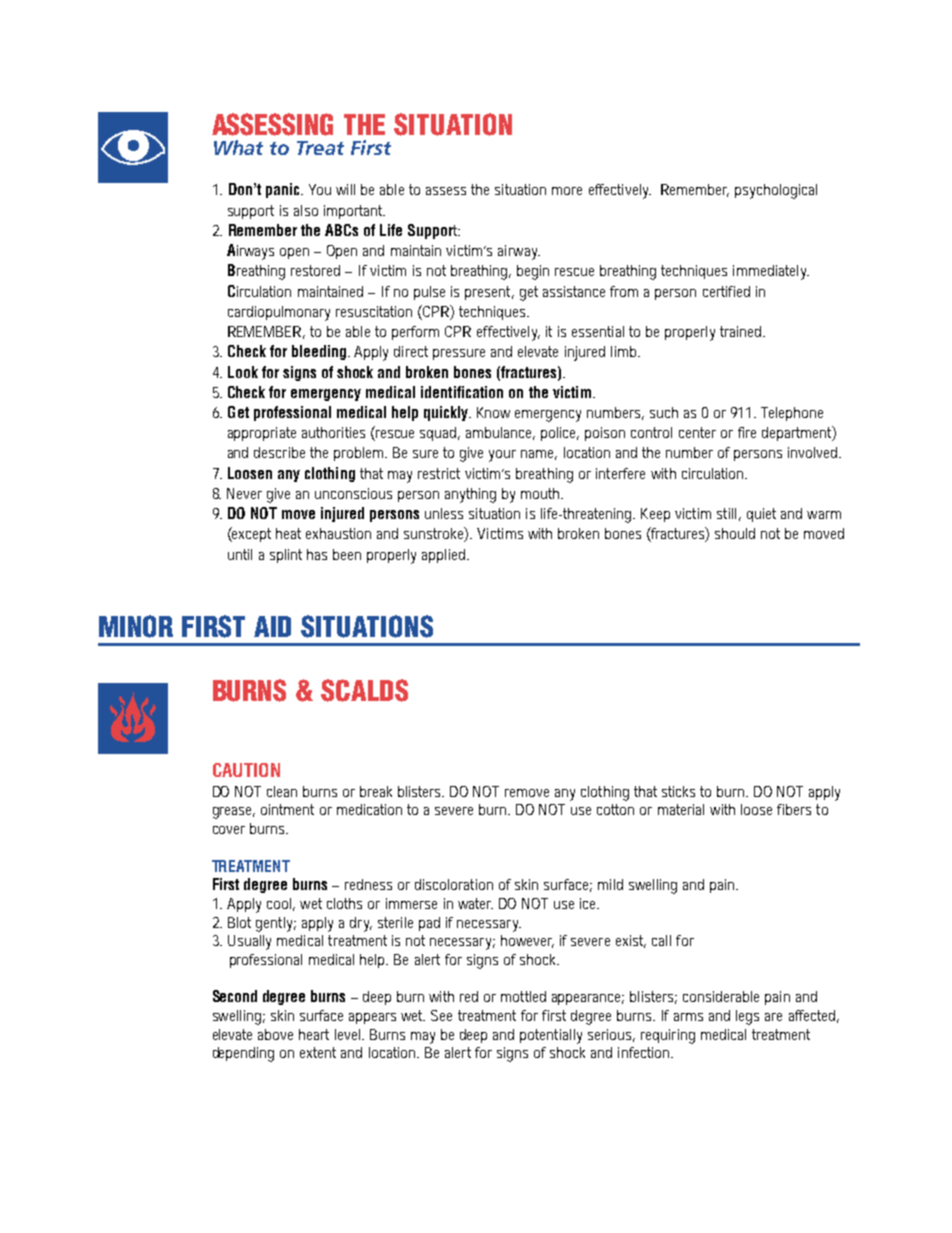 This screenshot has width=952, height=1233. Describe the element at coordinates (238, 147) in the screenshot. I see `What` at that location.
